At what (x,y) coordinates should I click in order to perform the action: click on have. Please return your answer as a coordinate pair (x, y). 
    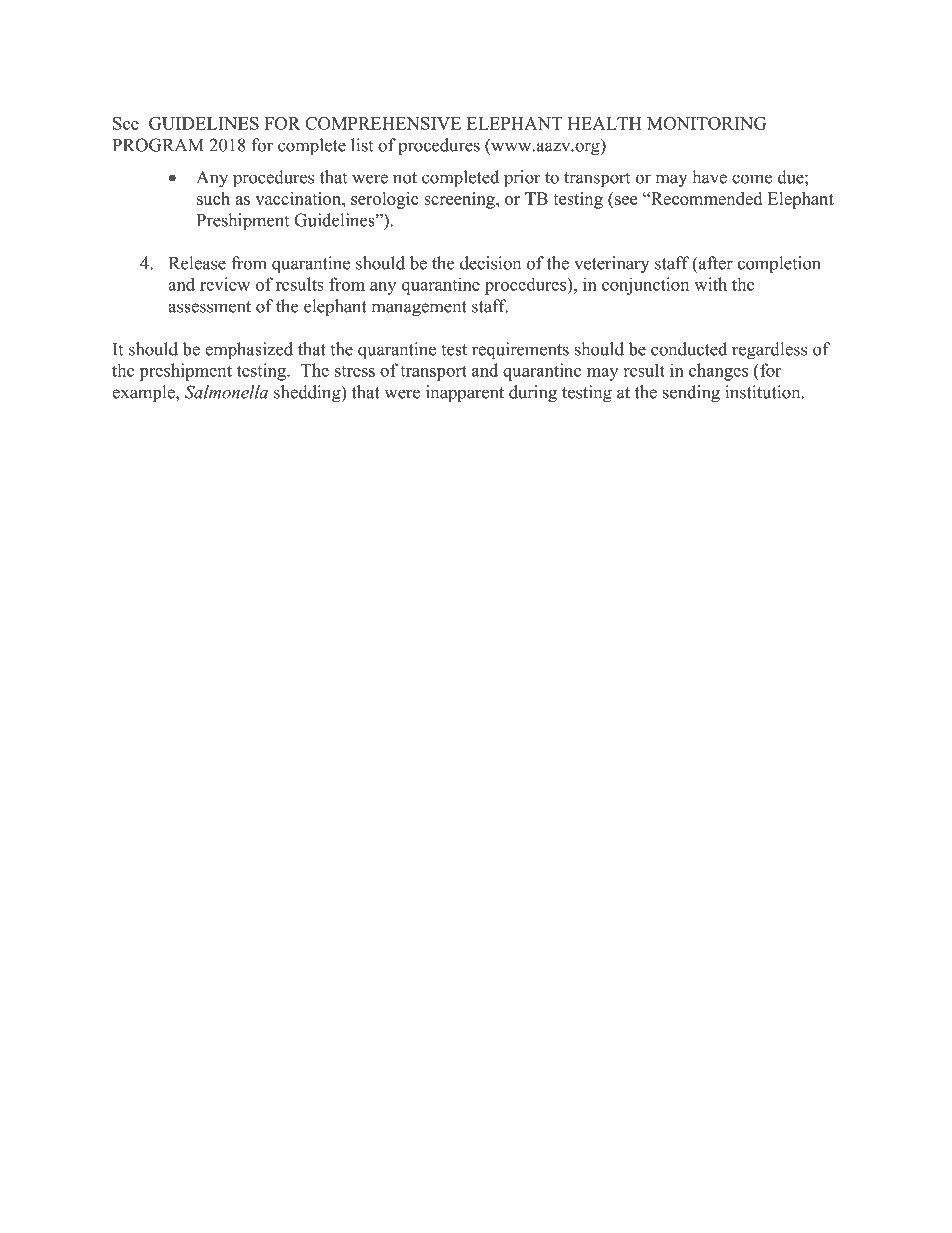
    Looking at the image, I should click on (709, 177).
